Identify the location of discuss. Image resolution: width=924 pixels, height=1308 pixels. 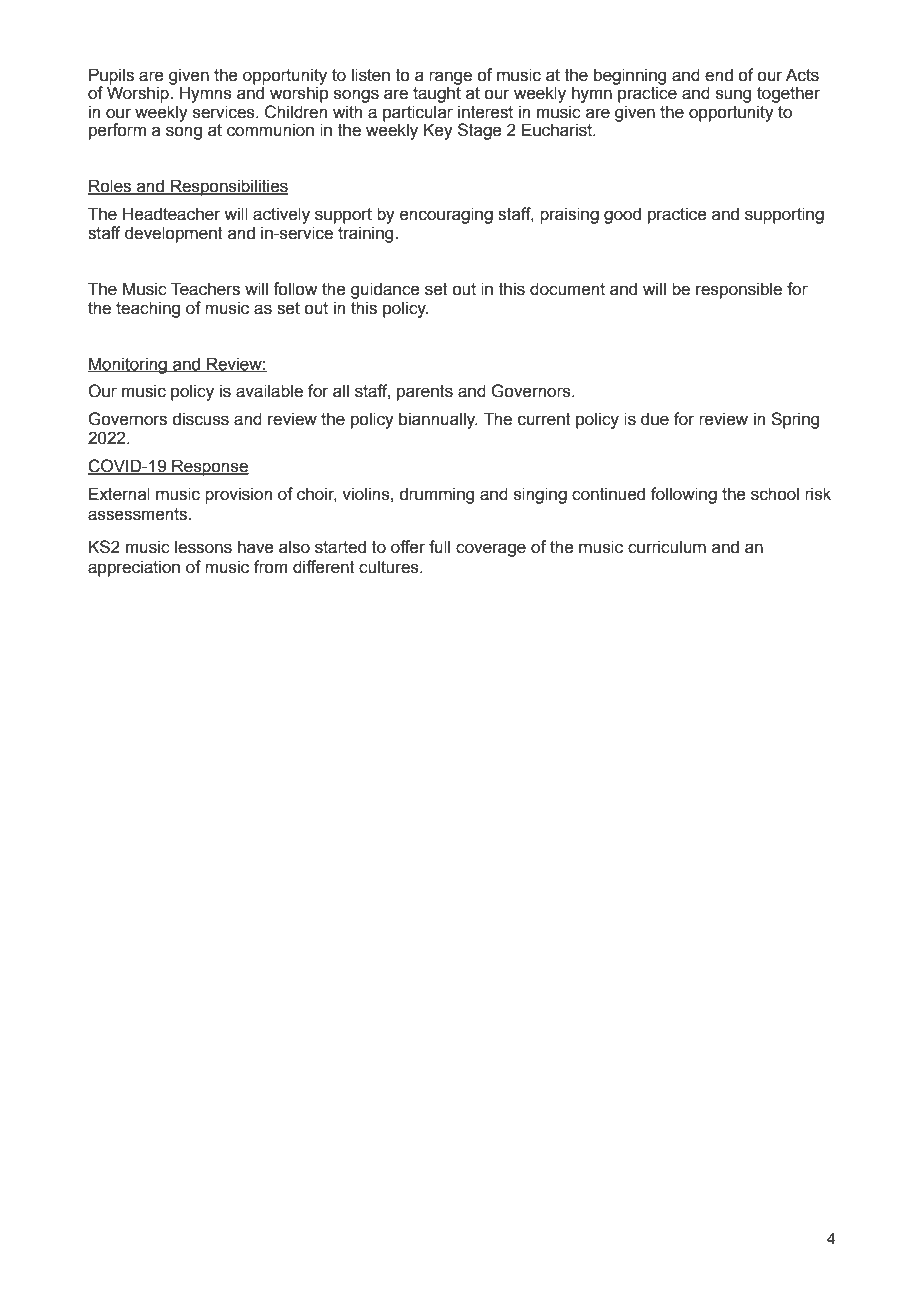
(200, 419).
